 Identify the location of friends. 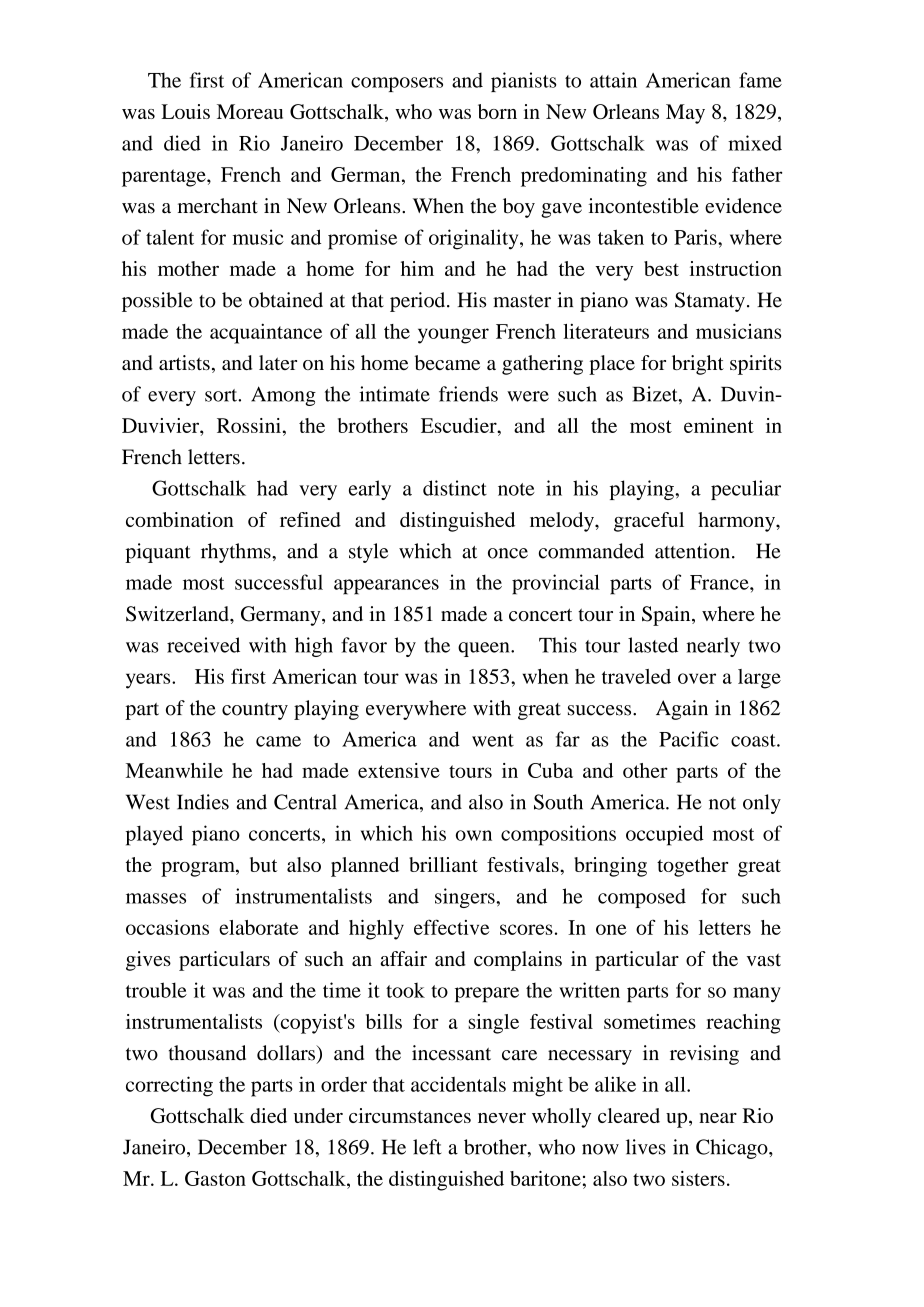
(468, 394).
